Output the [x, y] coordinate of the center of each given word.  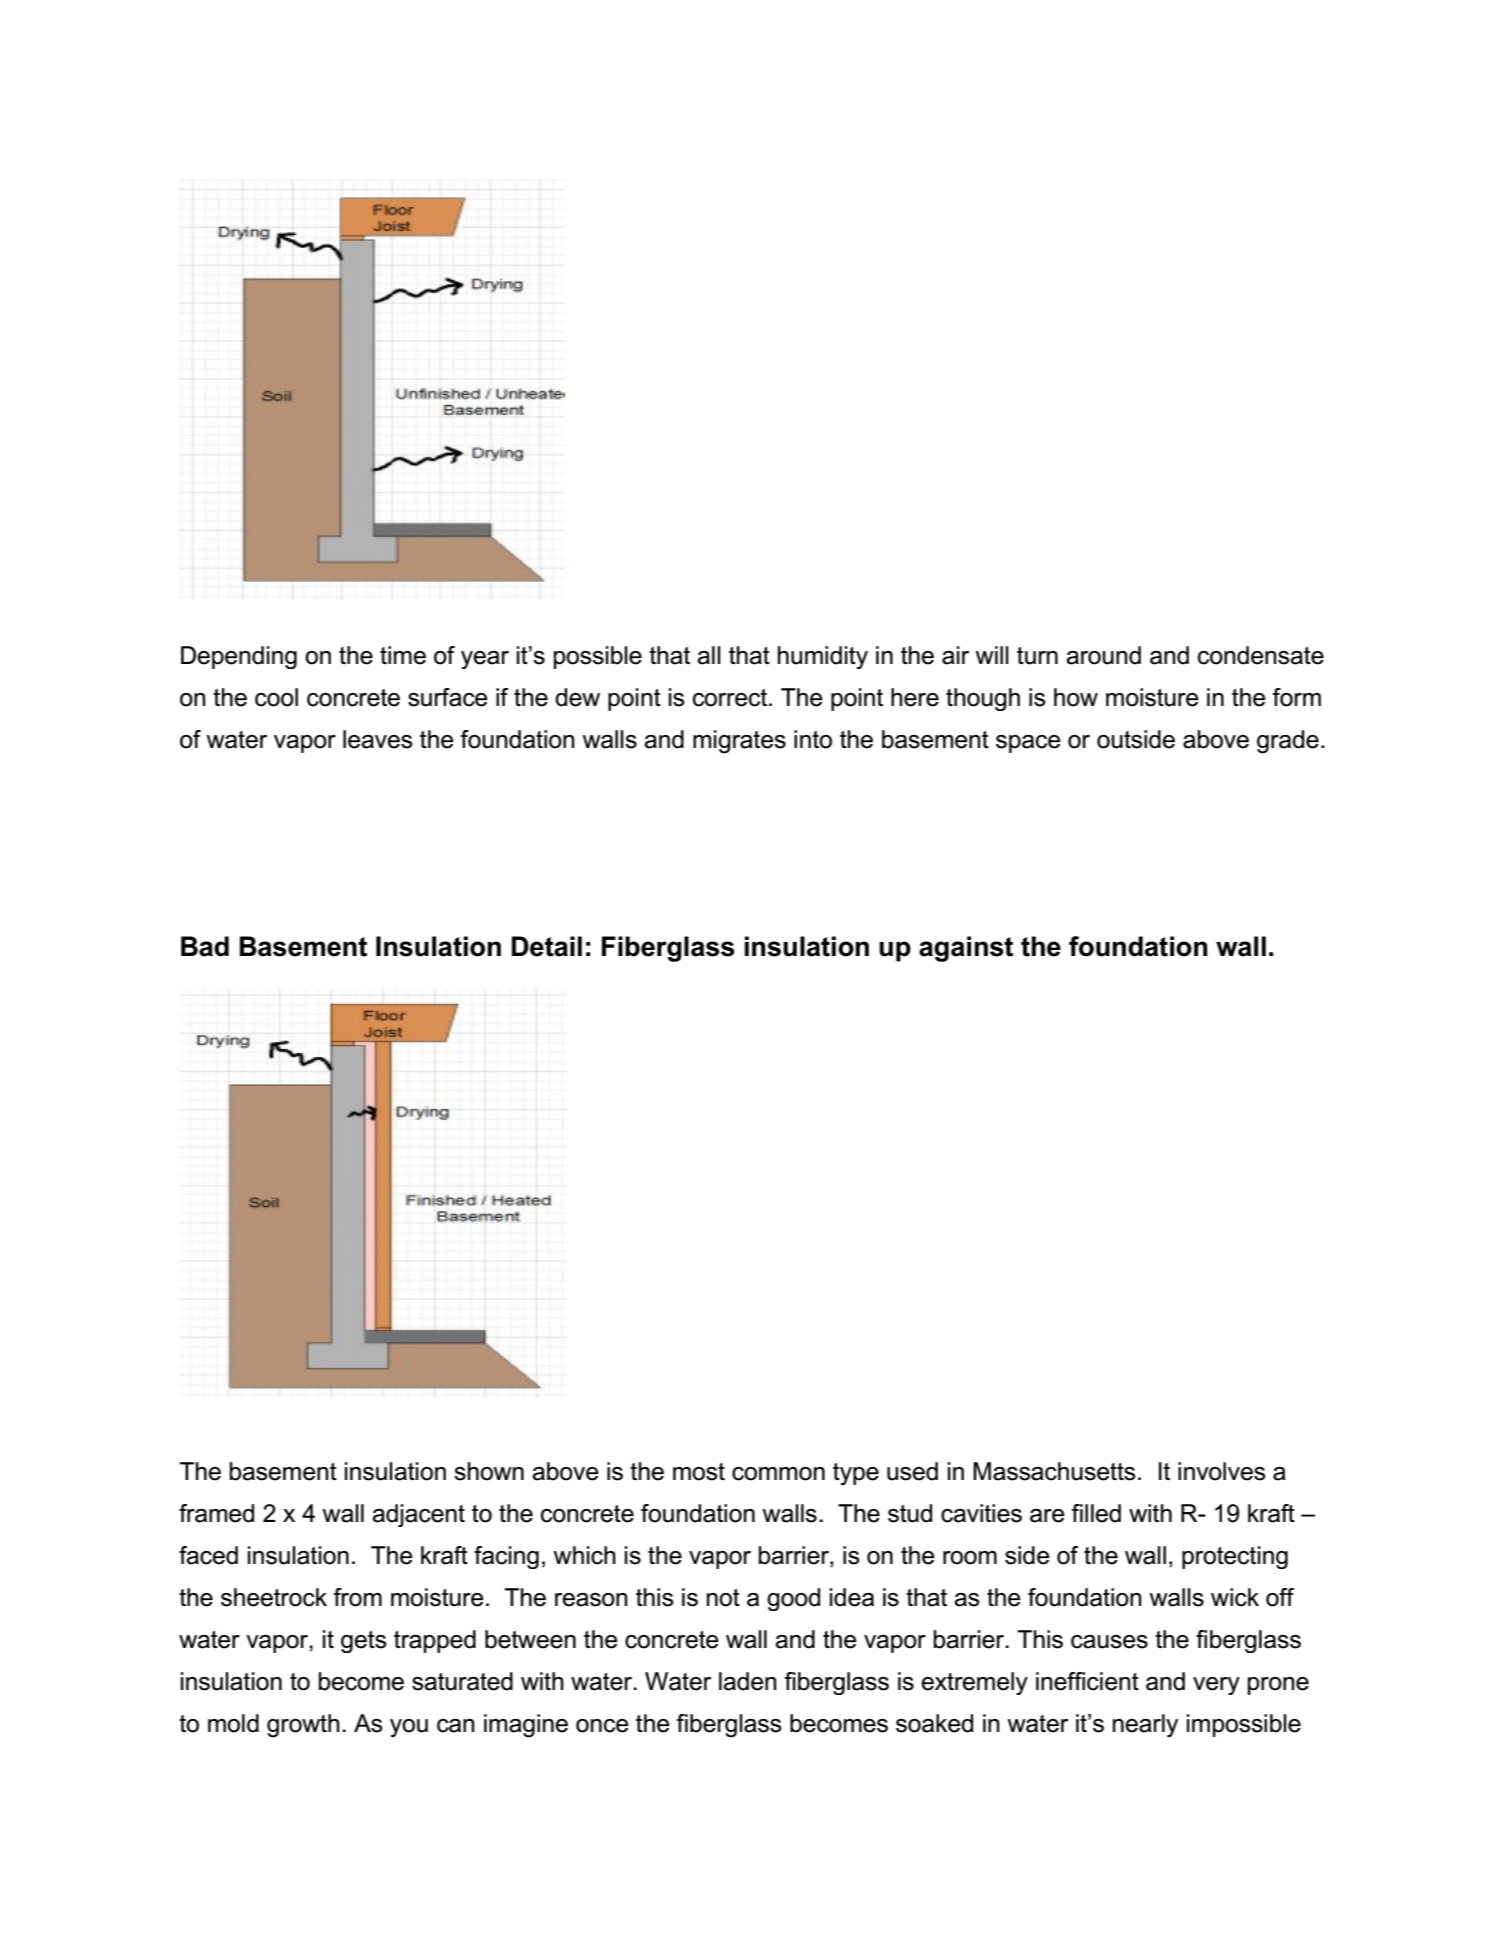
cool [276, 697]
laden [748, 1681]
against [966, 949]
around [1103, 655]
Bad [205, 946]
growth [303, 1726]
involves [1222, 1471]
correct [731, 698]
